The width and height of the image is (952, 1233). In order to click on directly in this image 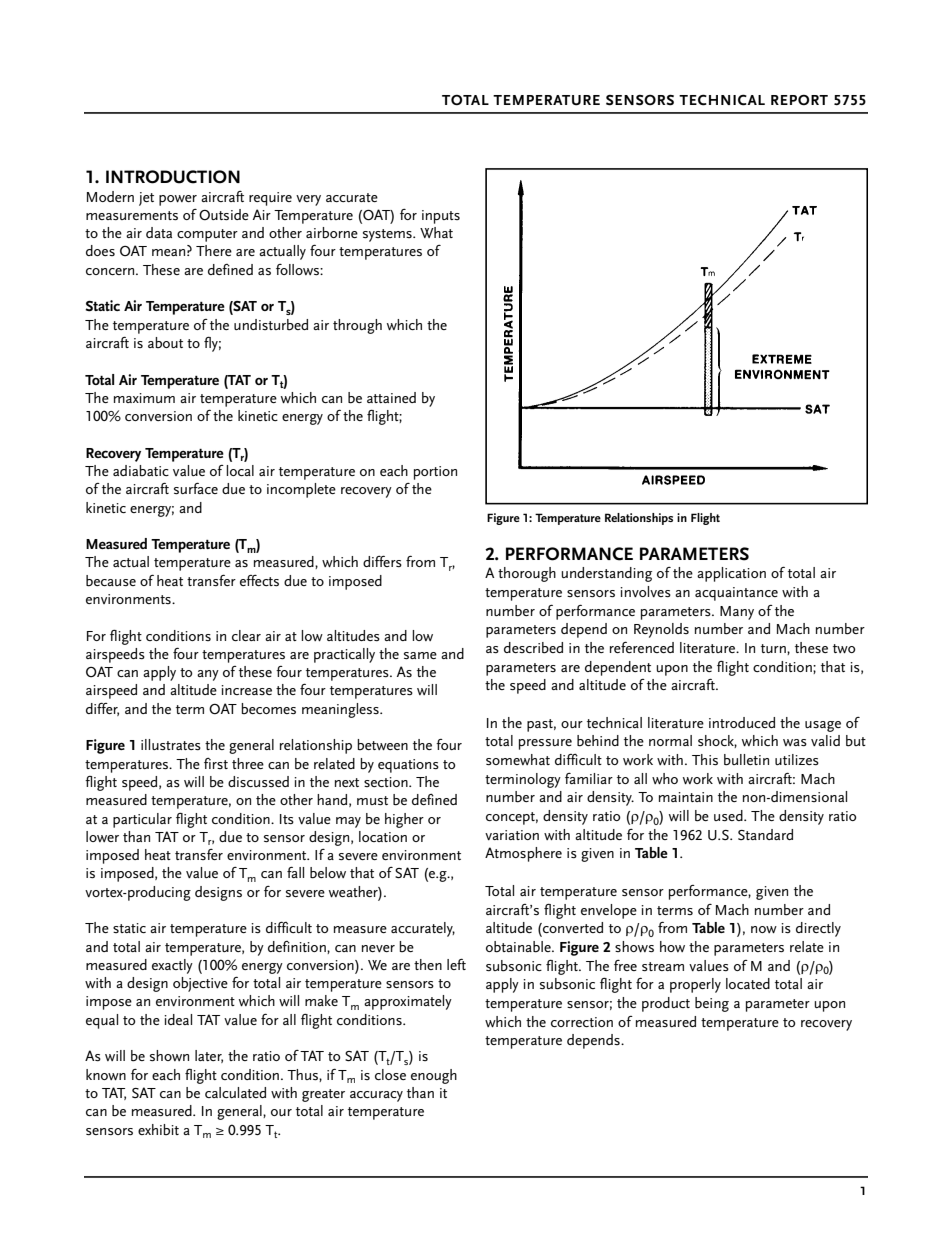, I will do `click(818, 929)`.
